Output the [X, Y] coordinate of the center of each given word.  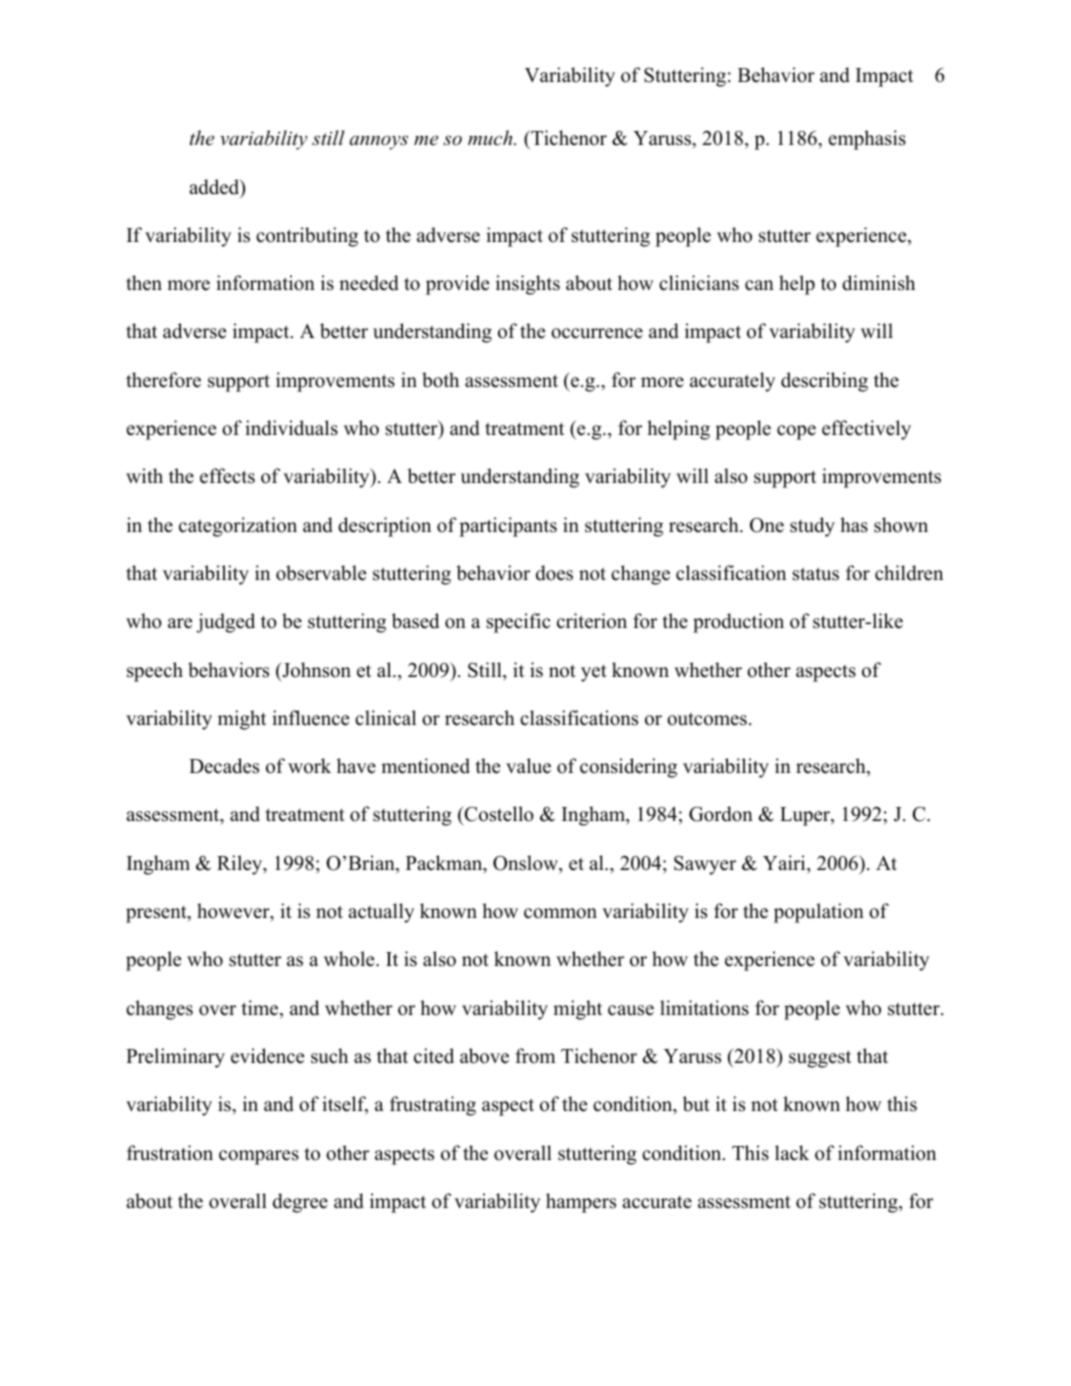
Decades [224, 766]
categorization [238, 527]
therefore [163, 380]
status [816, 574]
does [554, 573]
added [215, 188]
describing [824, 382]
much [491, 137]
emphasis [867, 140]
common [560, 913]
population [819, 913]
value [528, 766]
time [261, 1009]
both [440, 380]
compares [259, 1157]
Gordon [721, 814]
